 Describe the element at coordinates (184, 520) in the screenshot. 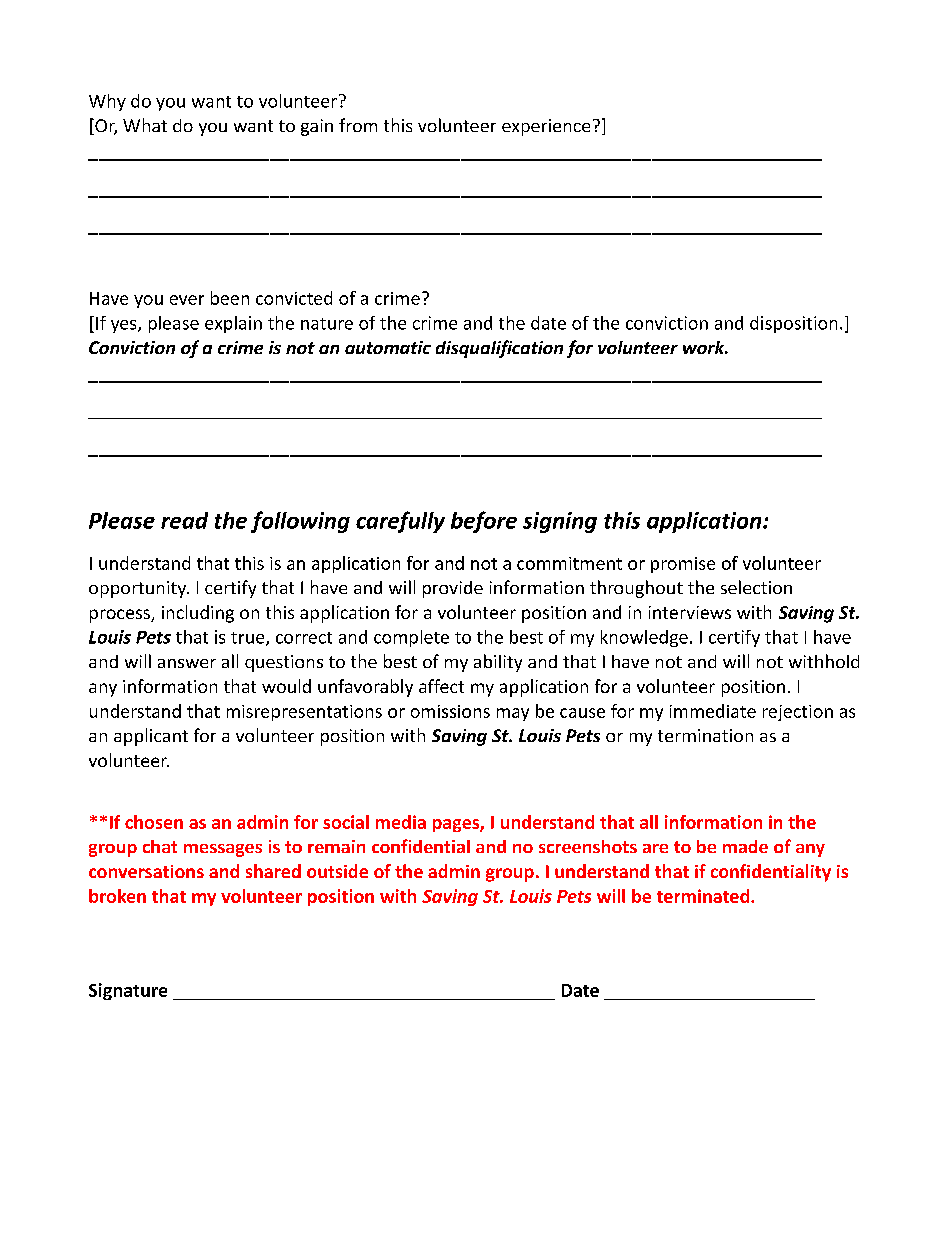

I see `read` at that location.
